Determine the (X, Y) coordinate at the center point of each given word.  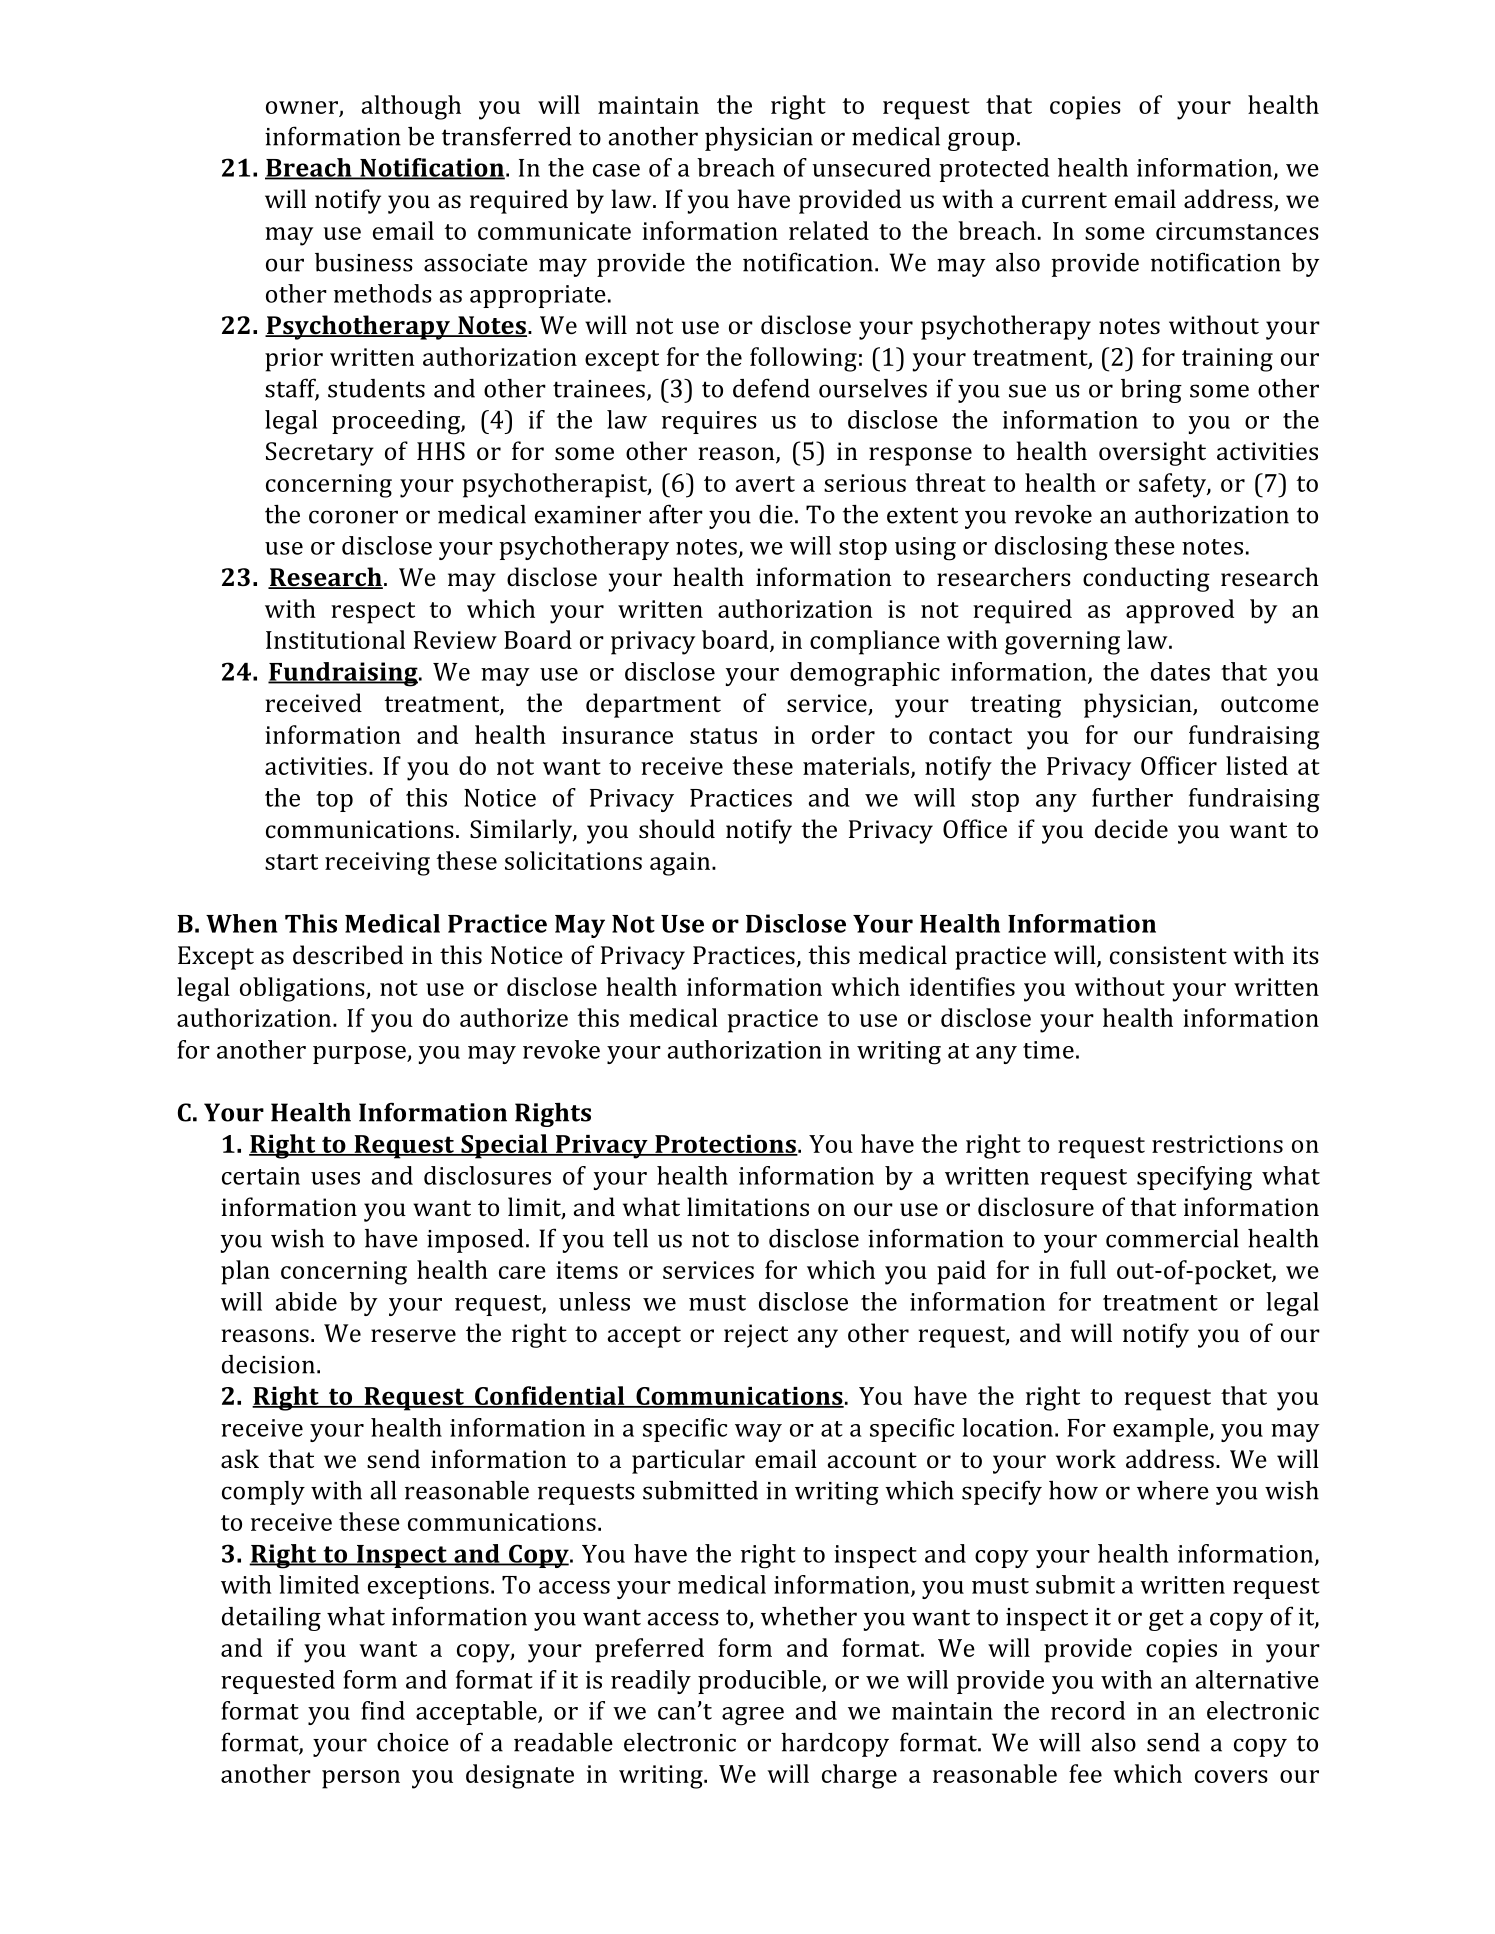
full (1088, 1269)
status (723, 736)
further (1132, 797)
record (1088, 1710)
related (829, 230)
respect (373, 613)
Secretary (320, 454)
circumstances (1237, 231)
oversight (1152, 453)
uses (335, 1178)
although (411, 107)
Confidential (550, 1396)
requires (709, 422)
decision (268, 1364)
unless (594, 1301)
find (383, 1710)
